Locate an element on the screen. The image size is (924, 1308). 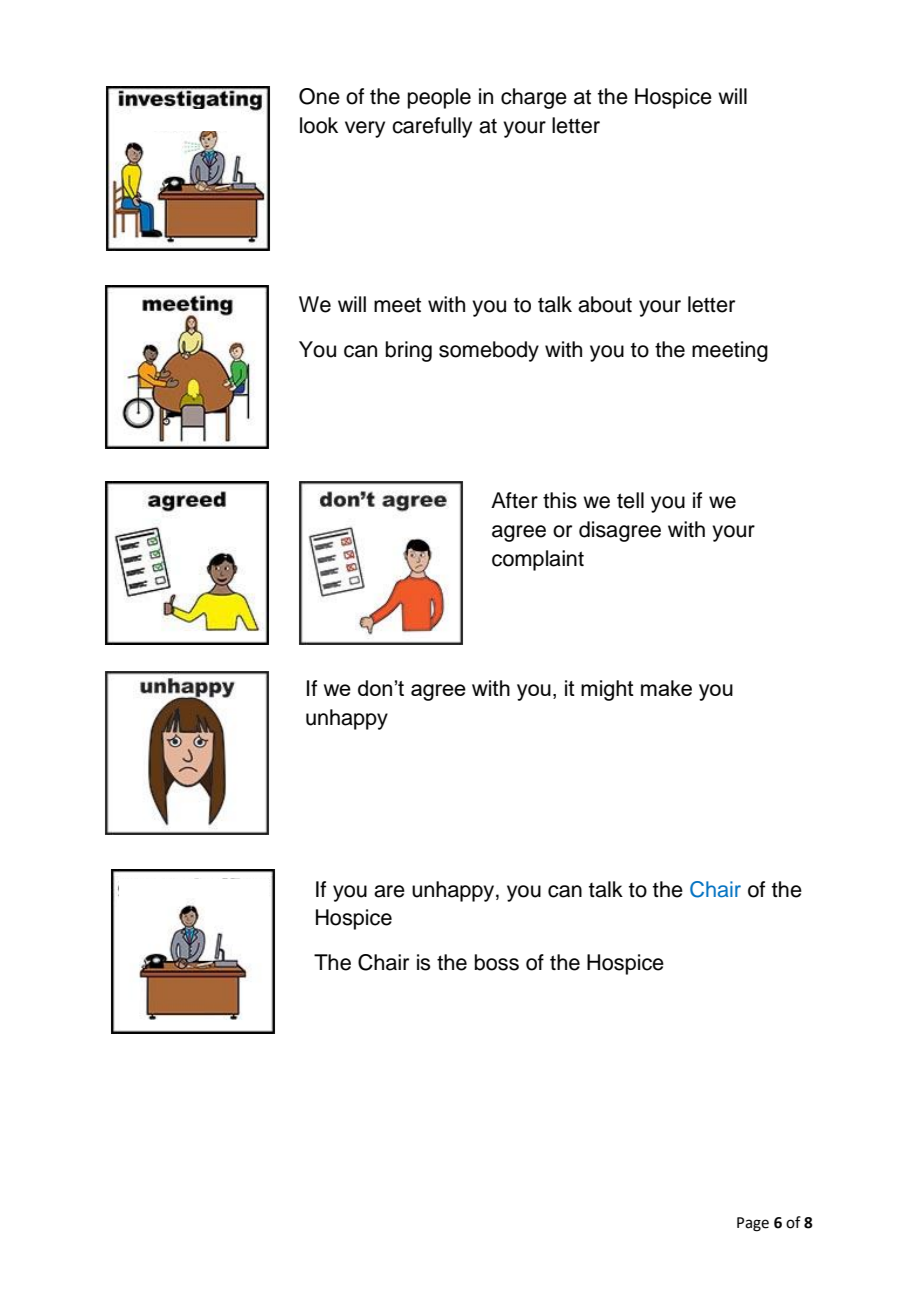
very is located at coordinates (365, 129).
